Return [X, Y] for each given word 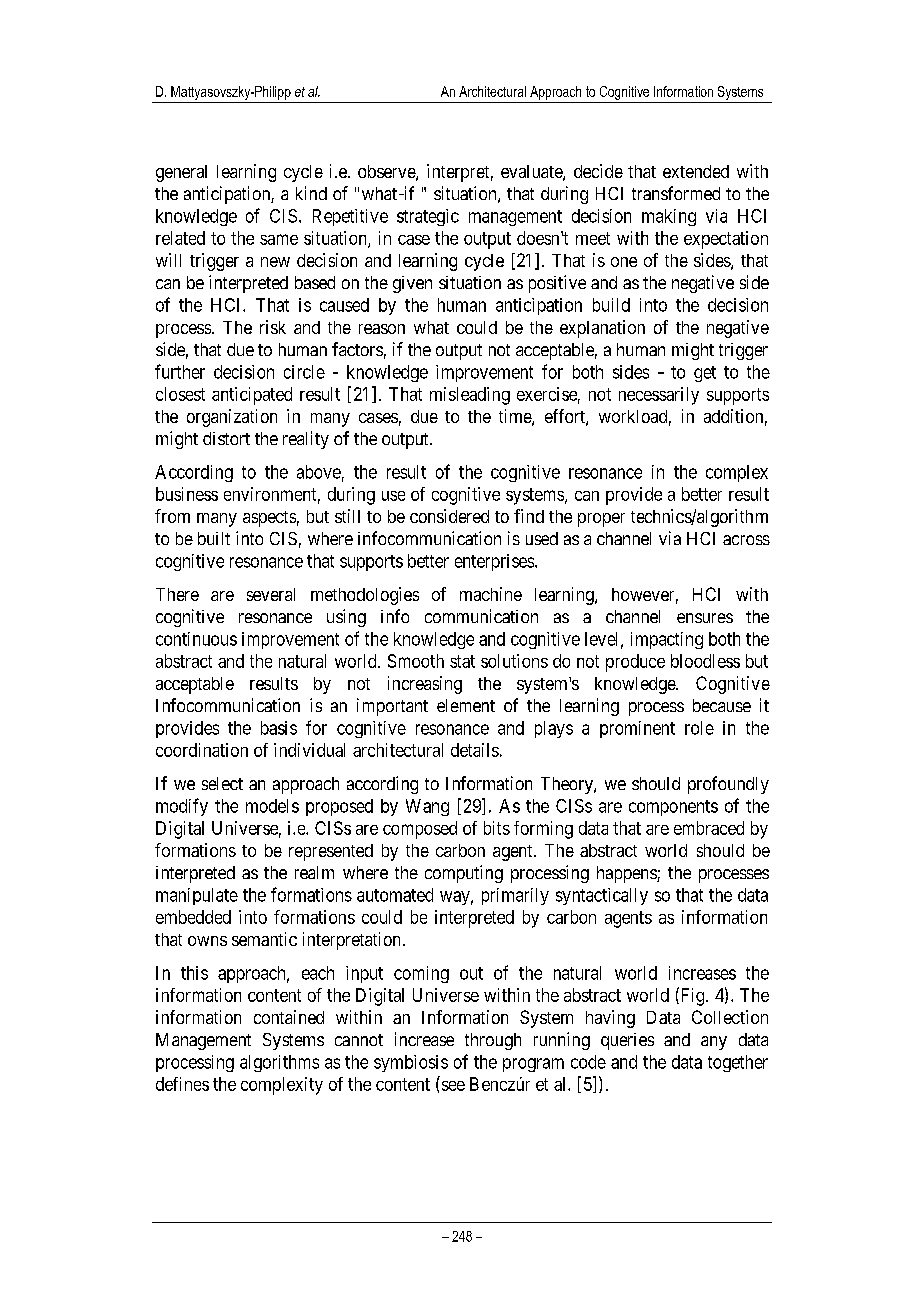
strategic [428, 217]
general [181, 173]
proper [601, 520]
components [673, 808]
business [187, 494]
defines [182, 1084]
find [529, 516]
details [475, 750]
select [222, 783]
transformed [676, 193]
